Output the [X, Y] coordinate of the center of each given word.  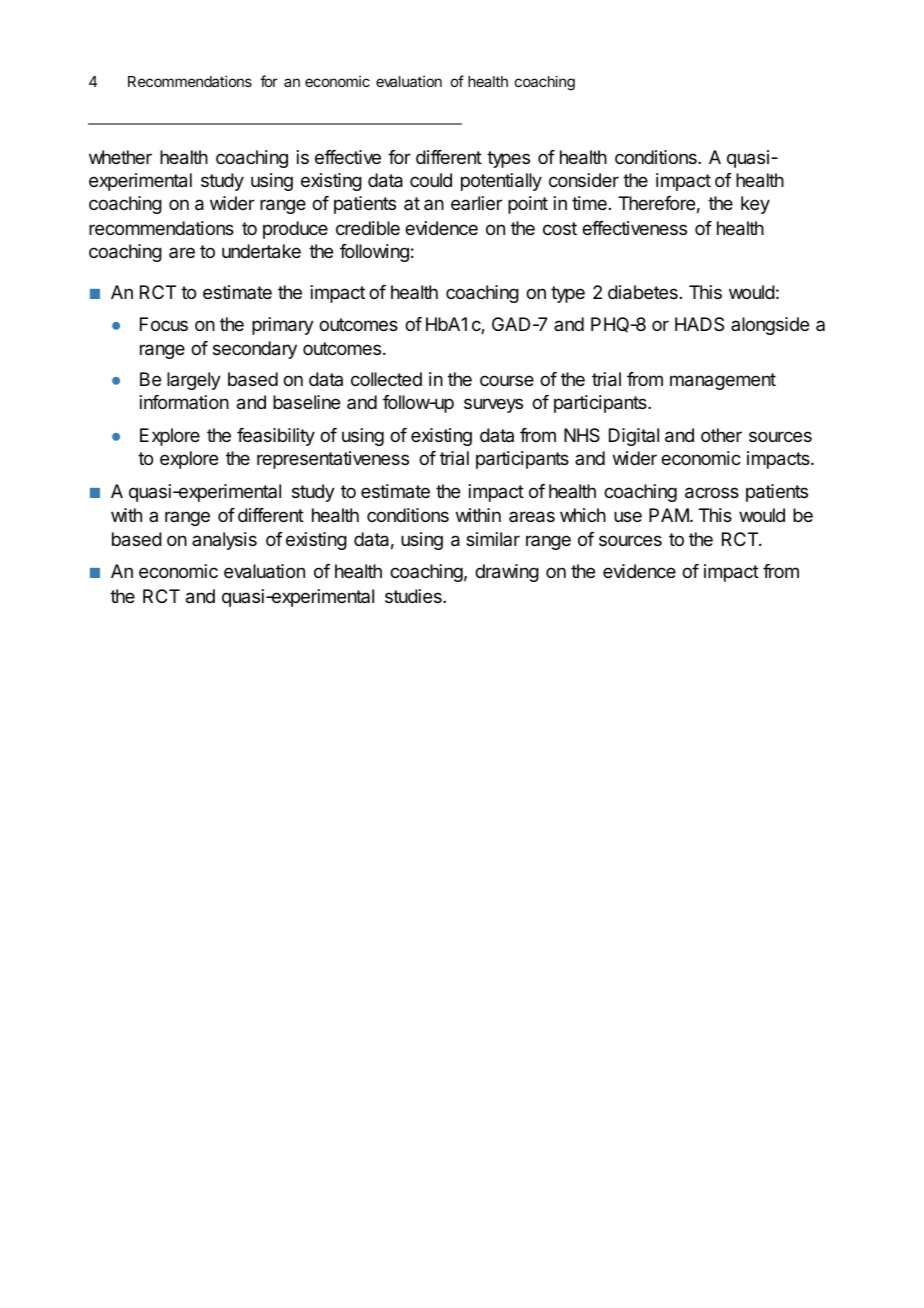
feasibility [276, 437]
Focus [164, 324]
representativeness [333, 460]
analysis [224, 541]
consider [584, 180]
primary [283, 326]
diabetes [643, 292]
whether [120, 157]
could [431, 180]
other [721, 435]
